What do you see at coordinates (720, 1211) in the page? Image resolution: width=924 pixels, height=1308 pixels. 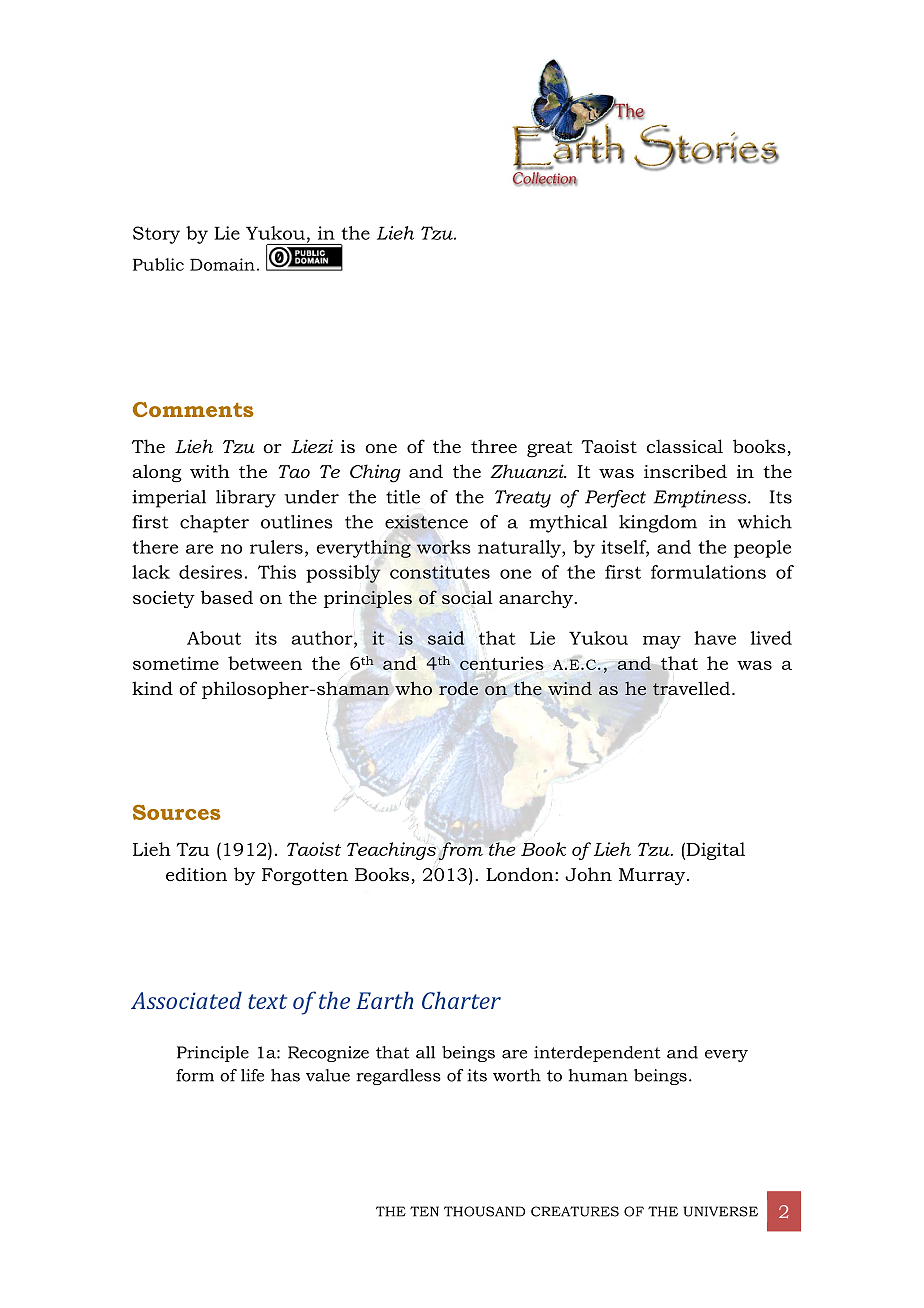 I see `UNIVERSE` at bounding box center [720, 1211].
